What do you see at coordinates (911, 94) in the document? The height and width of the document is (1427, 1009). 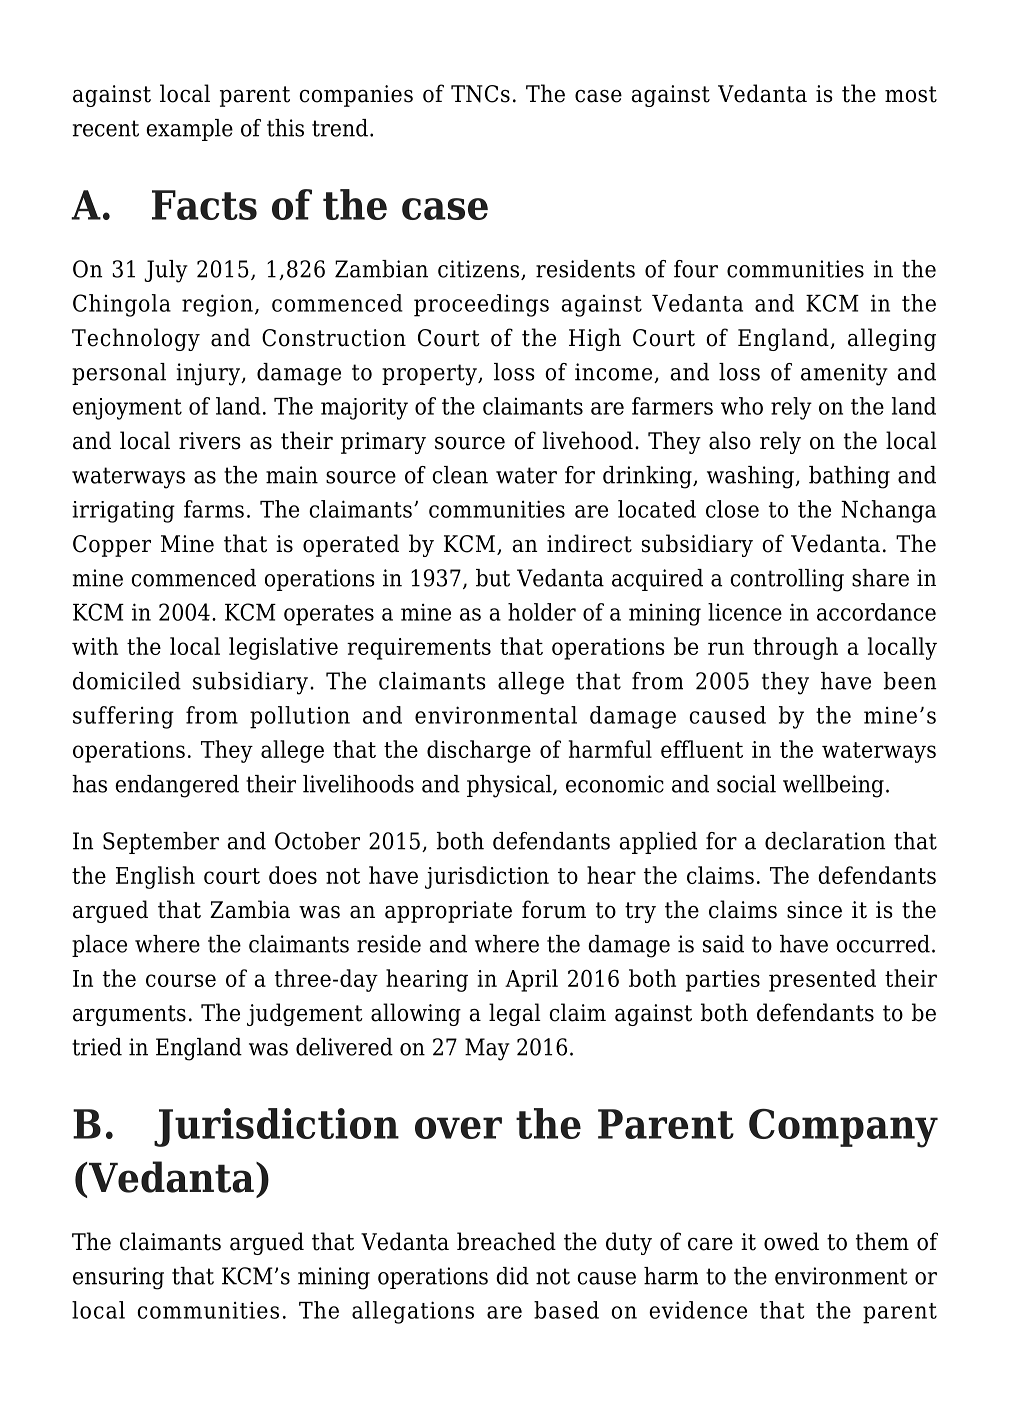 I see `most` at bounding box center [911, 94].
